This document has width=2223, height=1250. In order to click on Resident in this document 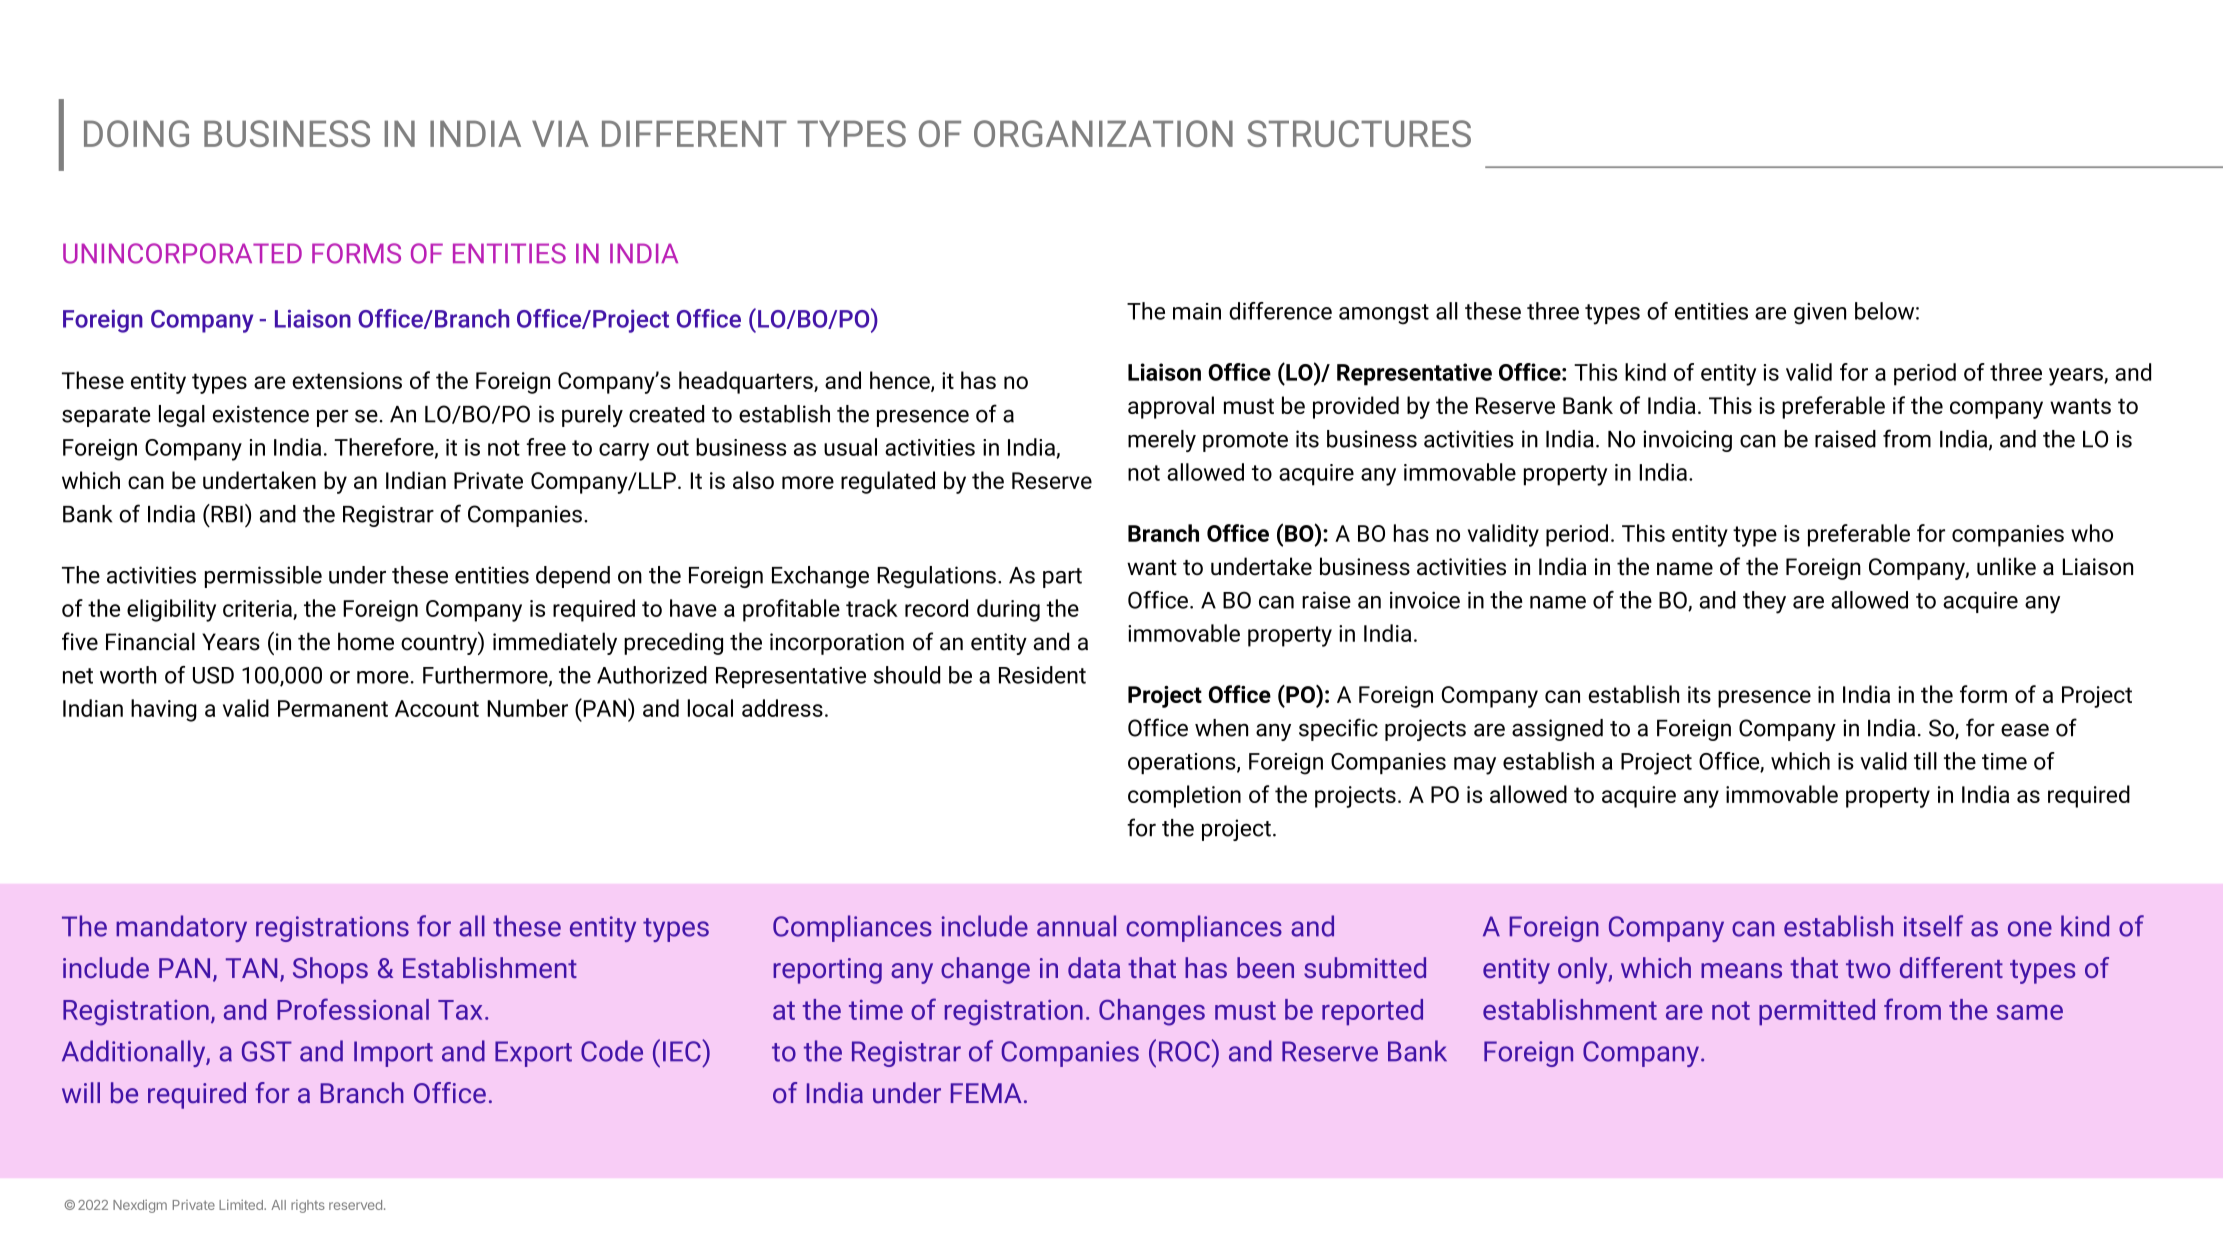, I will do `click(1042, 675)`.
